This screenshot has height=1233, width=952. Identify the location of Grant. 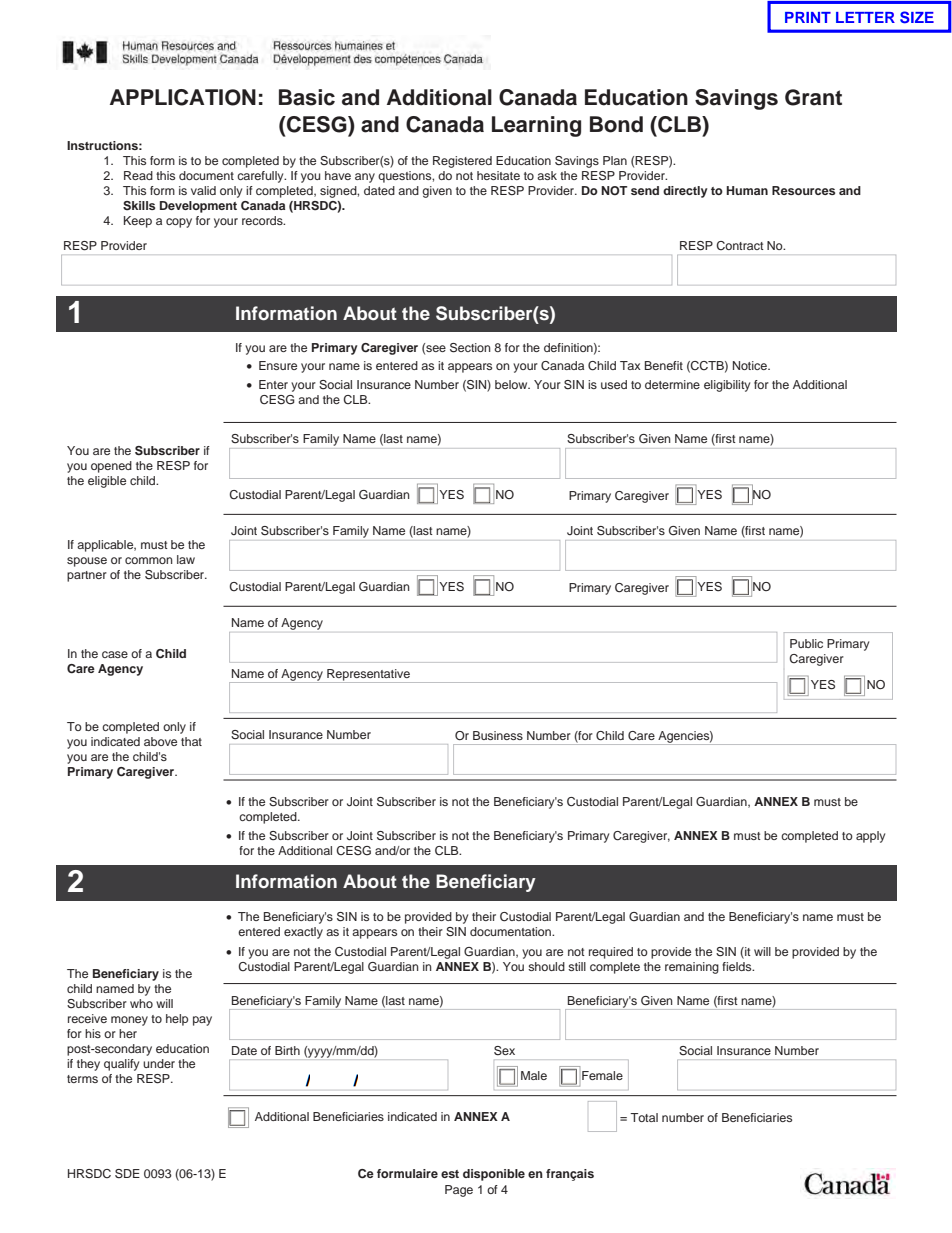
(813, 97).
